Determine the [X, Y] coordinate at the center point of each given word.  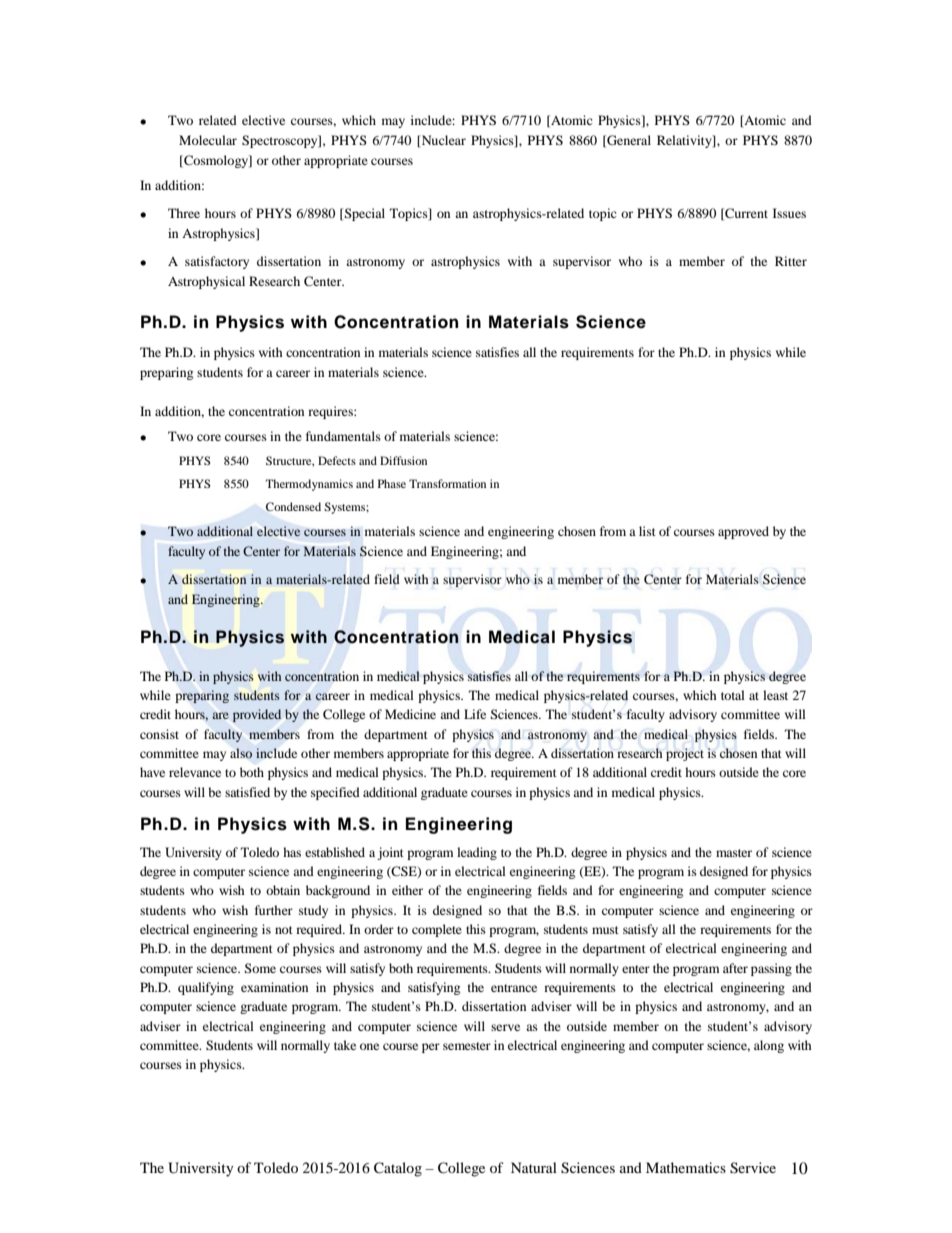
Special [364, 214]
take [345, 1045]
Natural [534, 1167]
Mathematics [686, 1167]
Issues [789, 213]
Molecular [208, 140]
